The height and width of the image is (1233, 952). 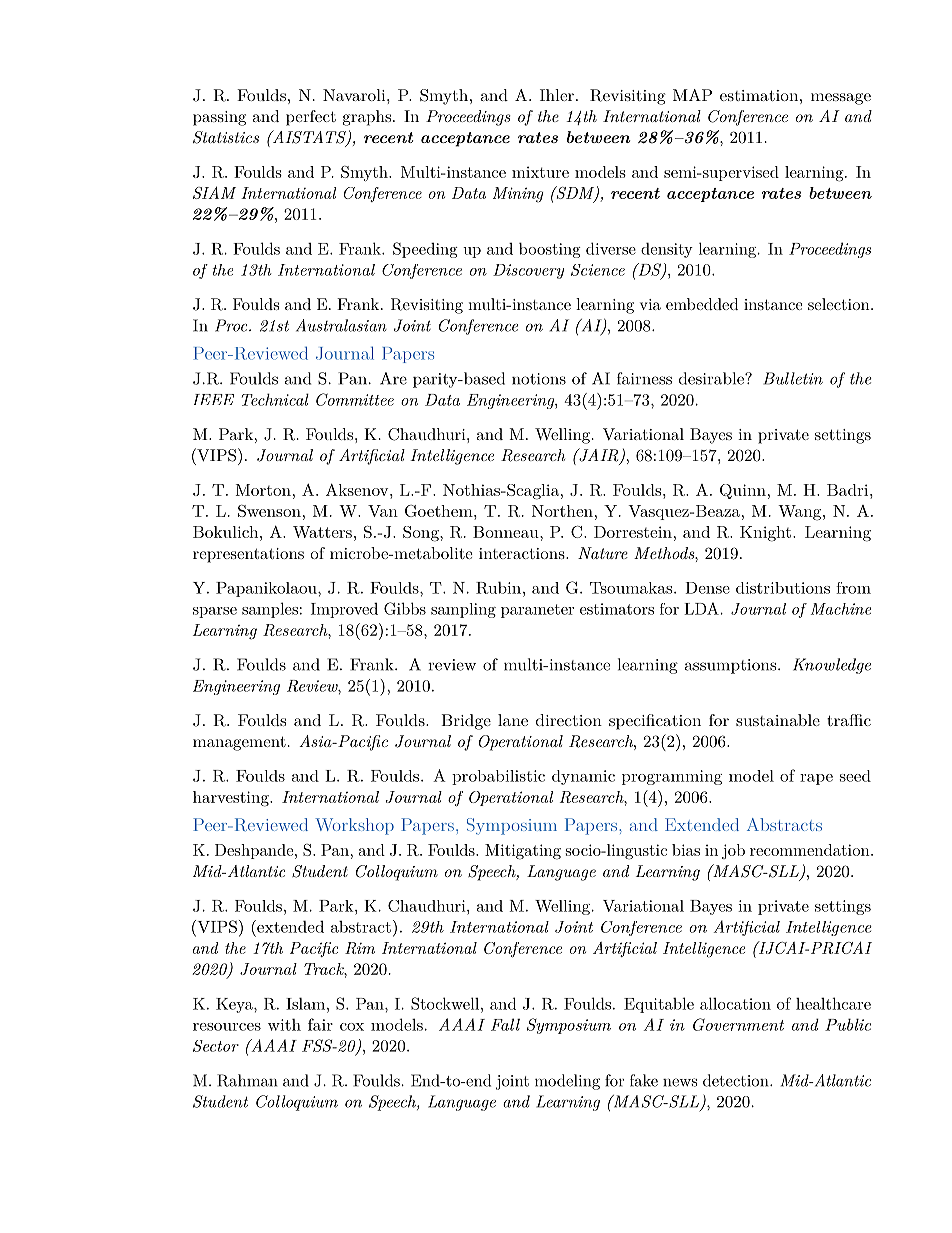 I want to click on with, so click(x=284, y=1024).
